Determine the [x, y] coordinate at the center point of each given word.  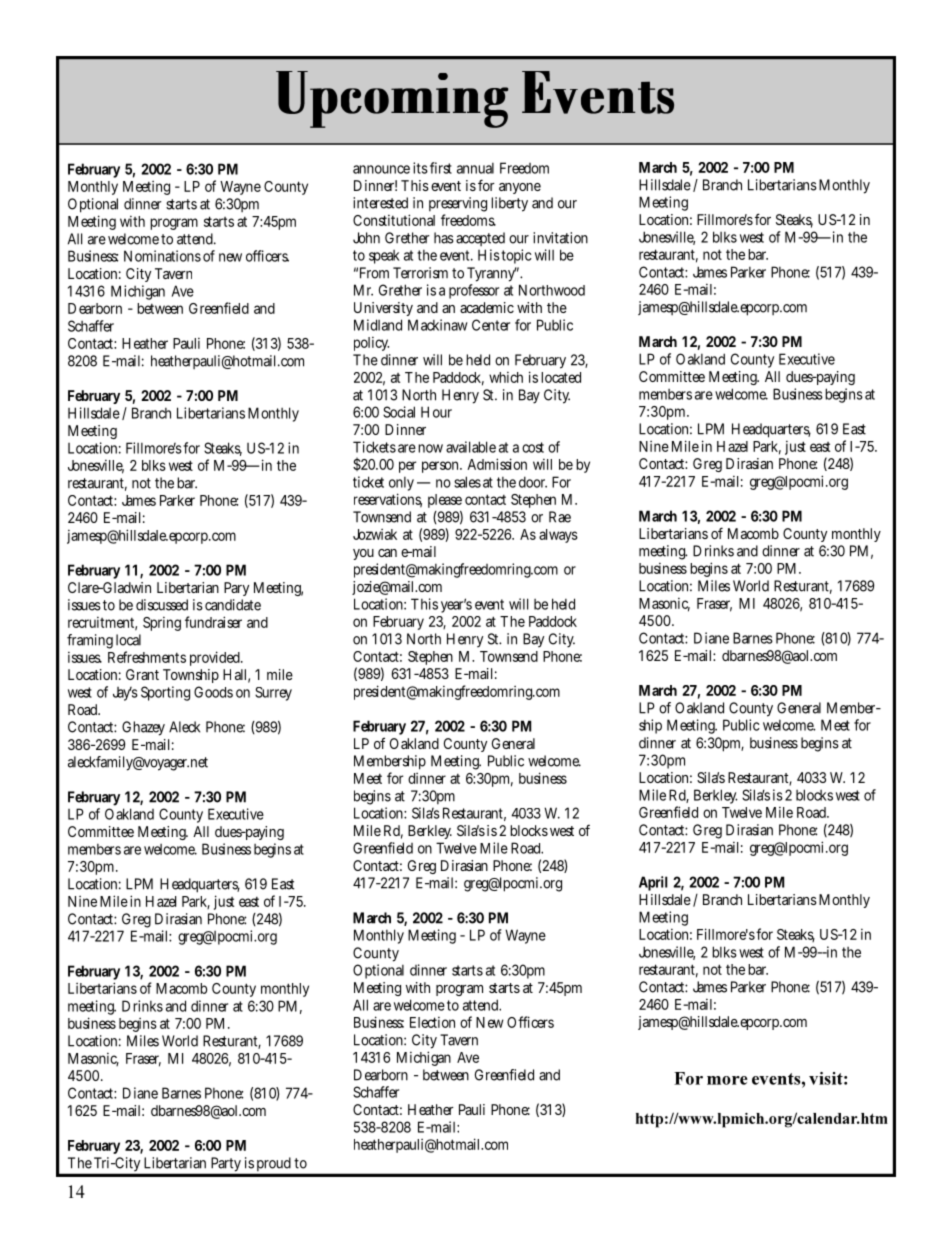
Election [432, 1022]
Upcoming [392, 99]
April [653, 883]
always [558, 536]
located [561, 377]
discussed [162, 605]
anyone [520, 188]
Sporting [165, 693]
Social [399, 412]
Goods [213, 692]
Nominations [162, 256]
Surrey [273, 694]
